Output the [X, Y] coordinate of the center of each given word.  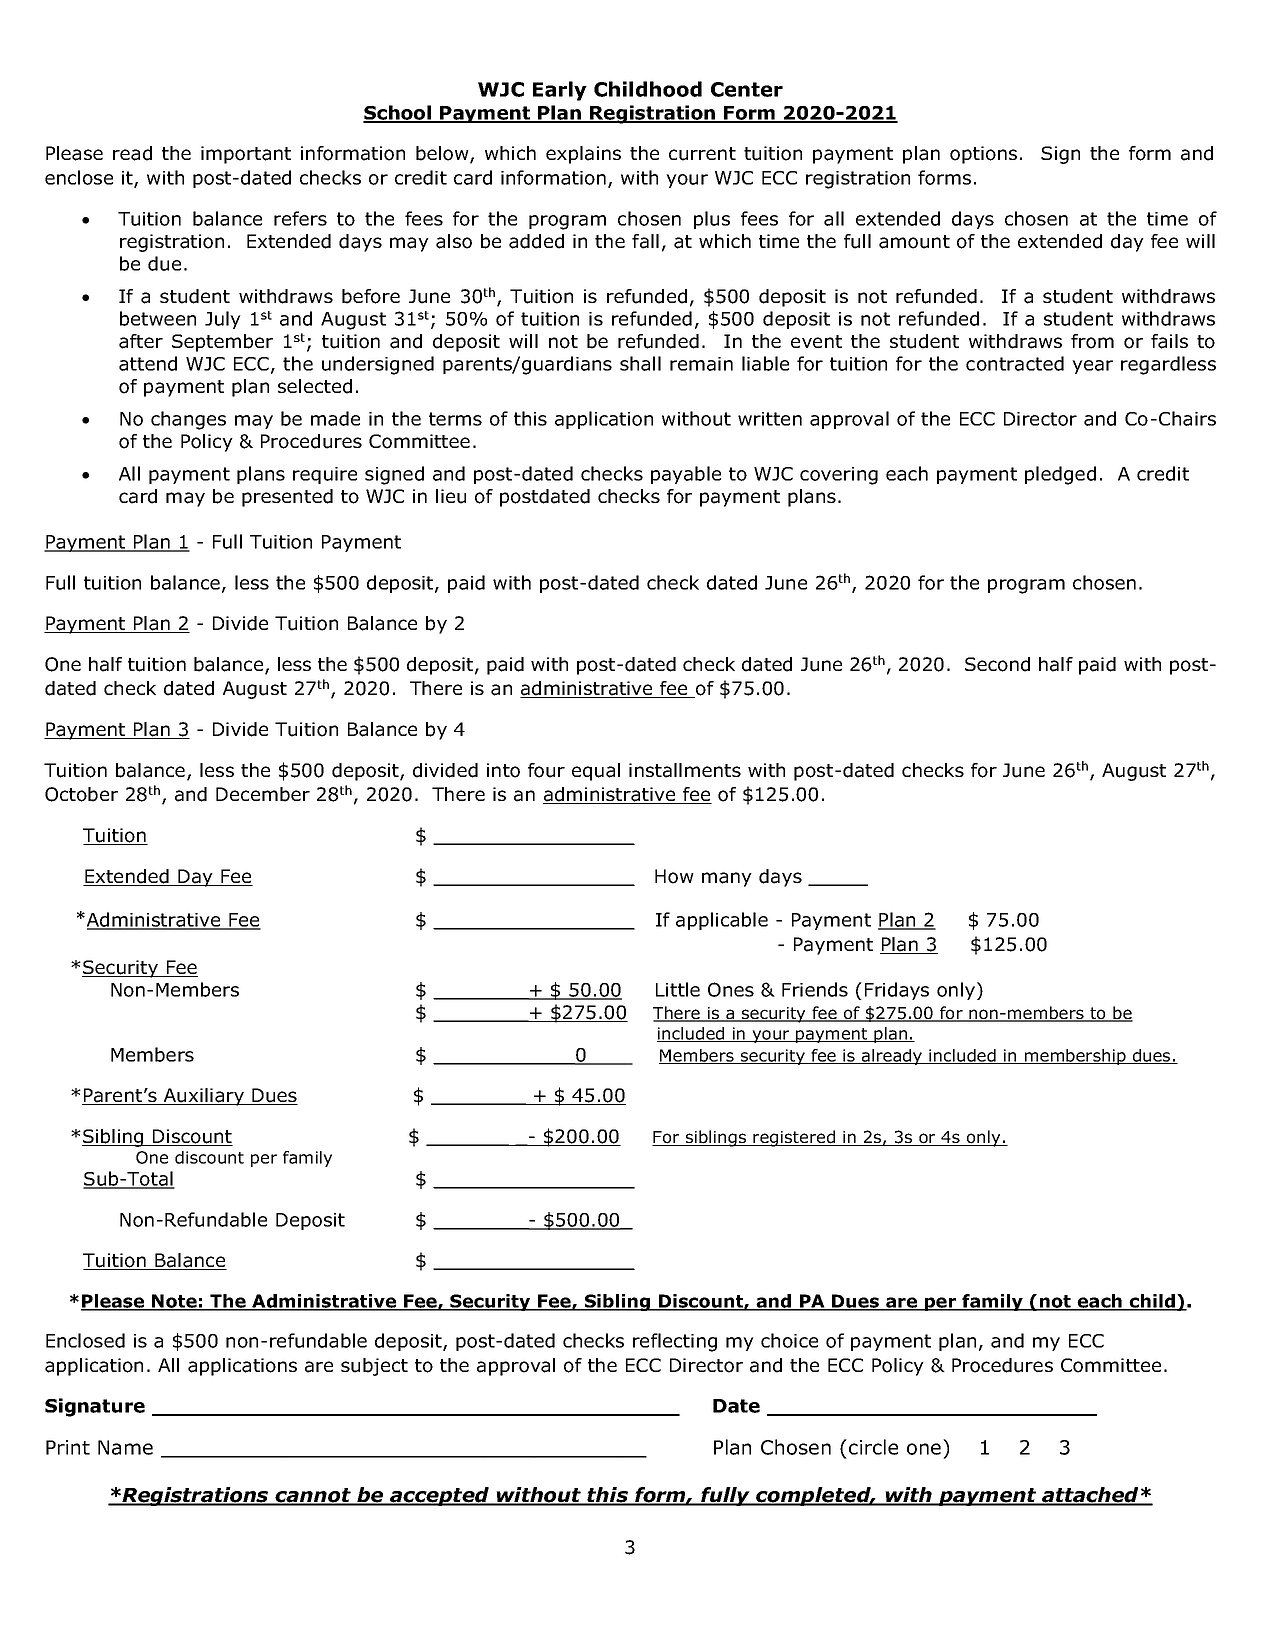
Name [125, 1447]
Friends [815, 989]
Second [997, 664]
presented [287, 498]
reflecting [675, 1342]
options [983, 155]
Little [678, 989]
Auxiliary [203, 1097]
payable [686, 475]
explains [583, 155]
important [246, 155]
